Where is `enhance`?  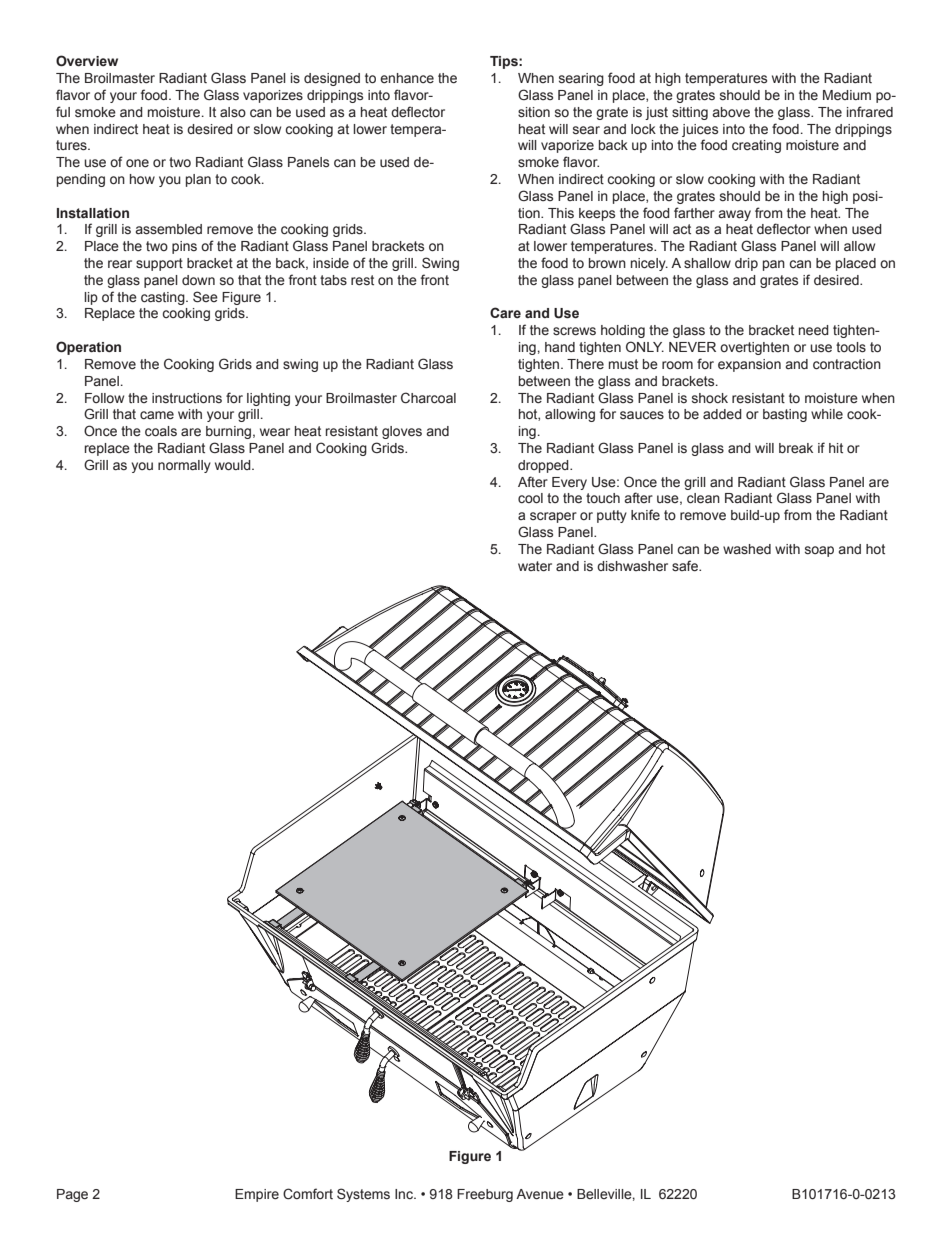 enhance is located at coordinates (407, 78).
